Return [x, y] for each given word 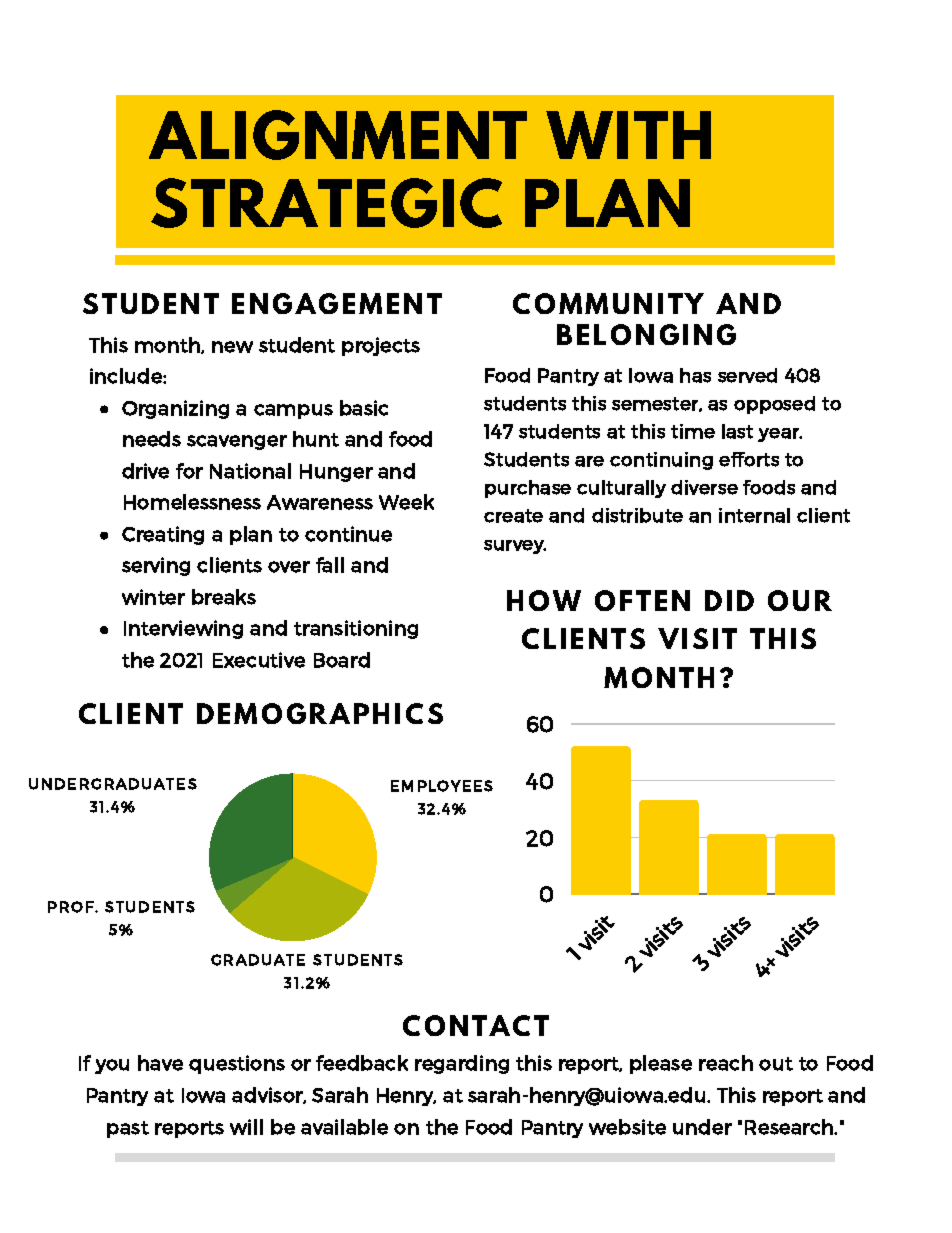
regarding [462, 1064]
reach [726, 1063]
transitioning [356, 629]
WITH [628, 135]
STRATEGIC [326, 203]
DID [729, 600]
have [160, 1063]
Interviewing [183, 629]
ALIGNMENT [338, 135]
